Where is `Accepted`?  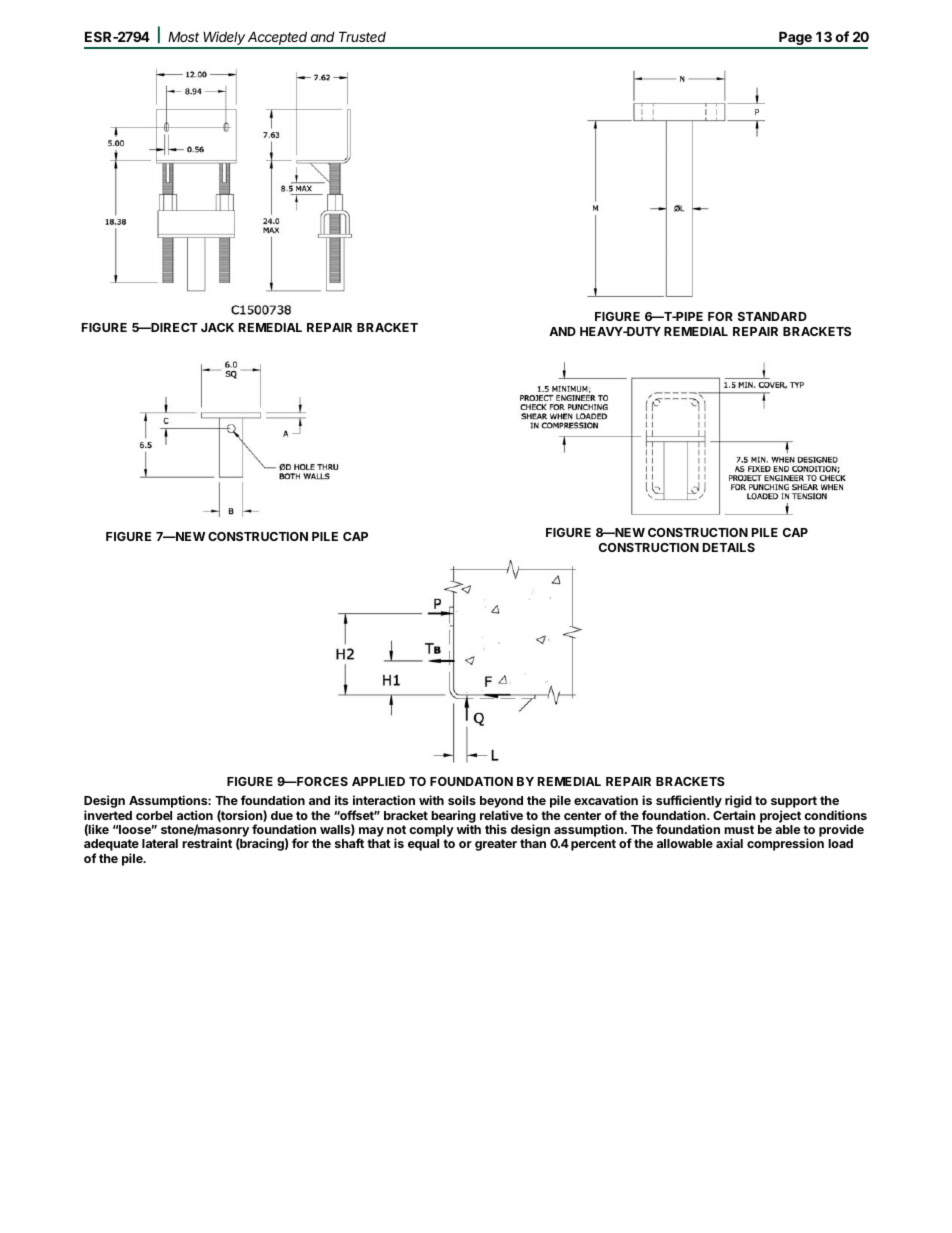
Accepted is located at coordinates (278, 39).
